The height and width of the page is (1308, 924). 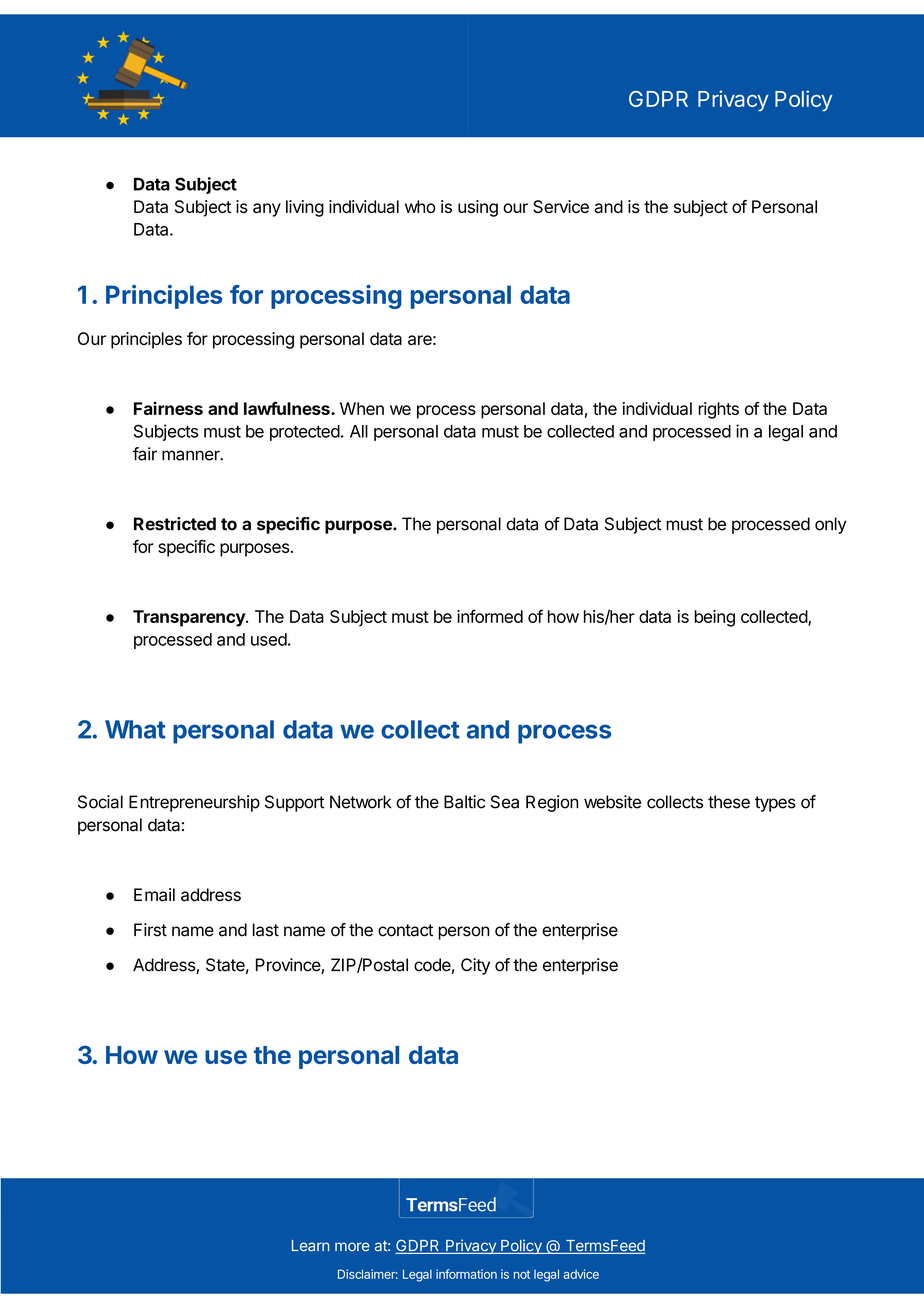 What do you see at coordinates (190, 618) in the page?
I see `Transparency` at bounding box center [190, 618].
